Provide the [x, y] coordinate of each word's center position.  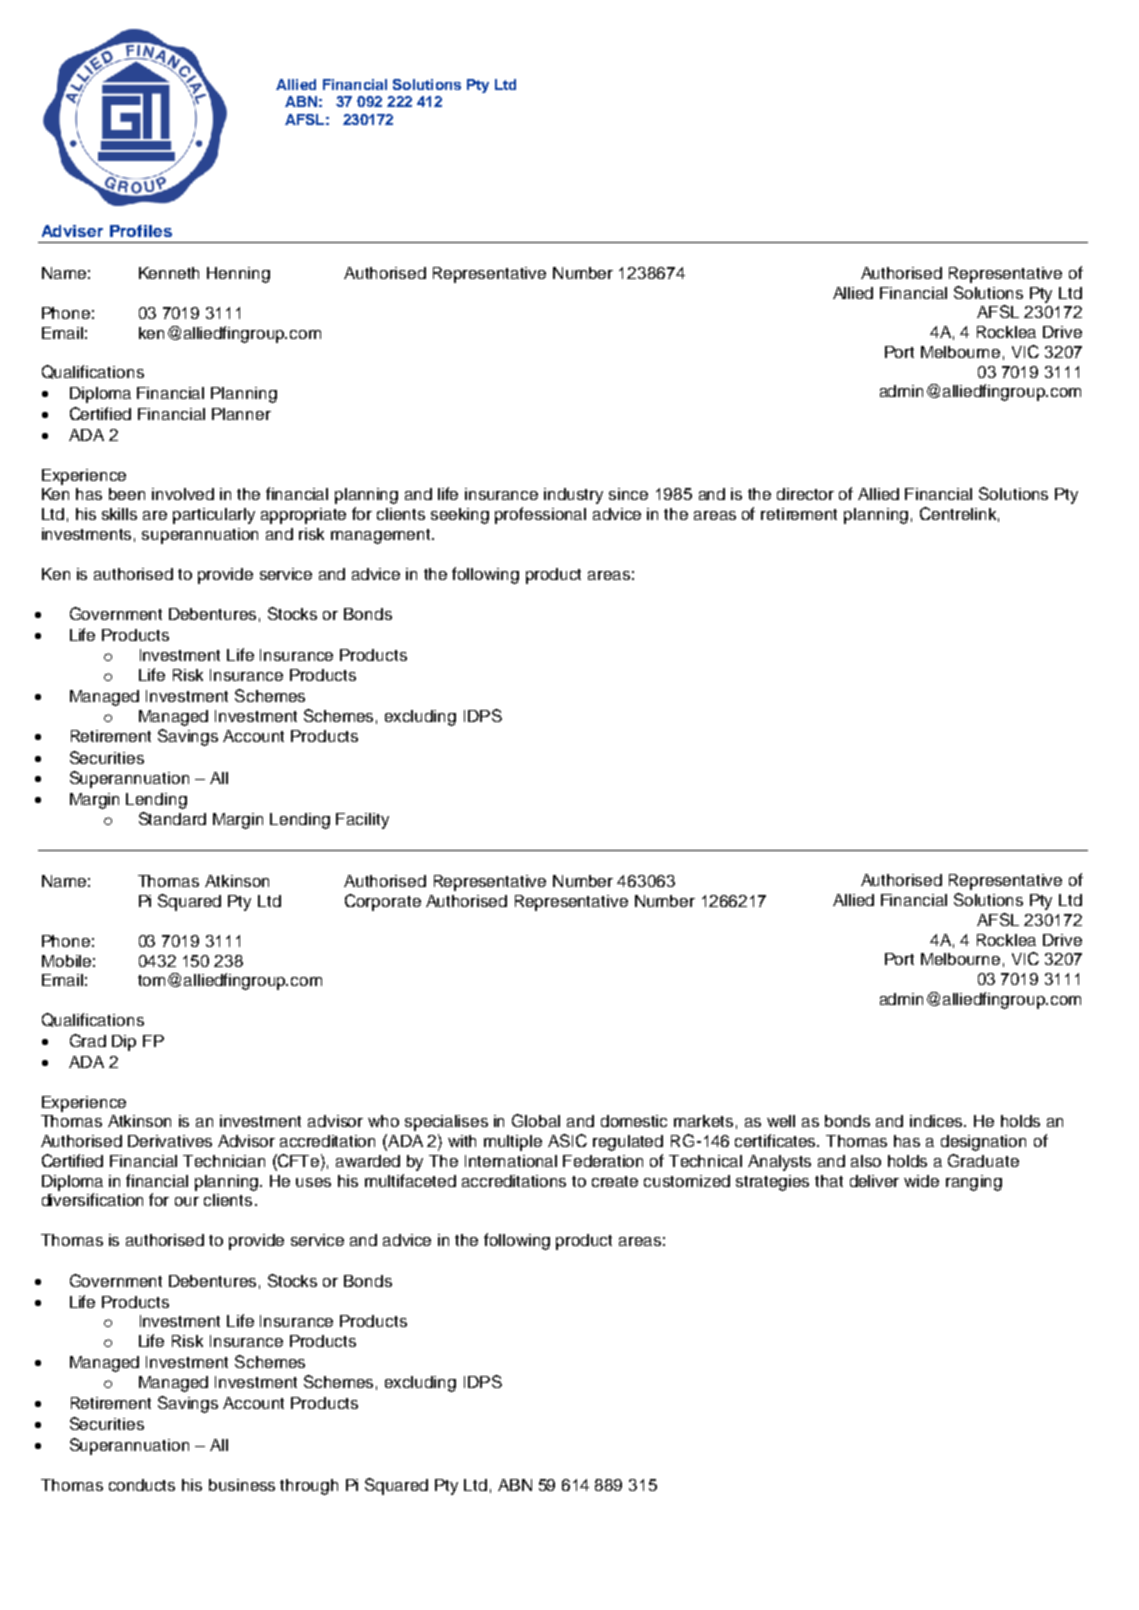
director [805, 494]
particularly [214, 516]
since [628, 494]
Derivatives [170, 1141]
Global [536, 1120]
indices [937, 1121]
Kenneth [169, 273]
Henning [238, 275]
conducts [142, 1485]
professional [540, 515]
